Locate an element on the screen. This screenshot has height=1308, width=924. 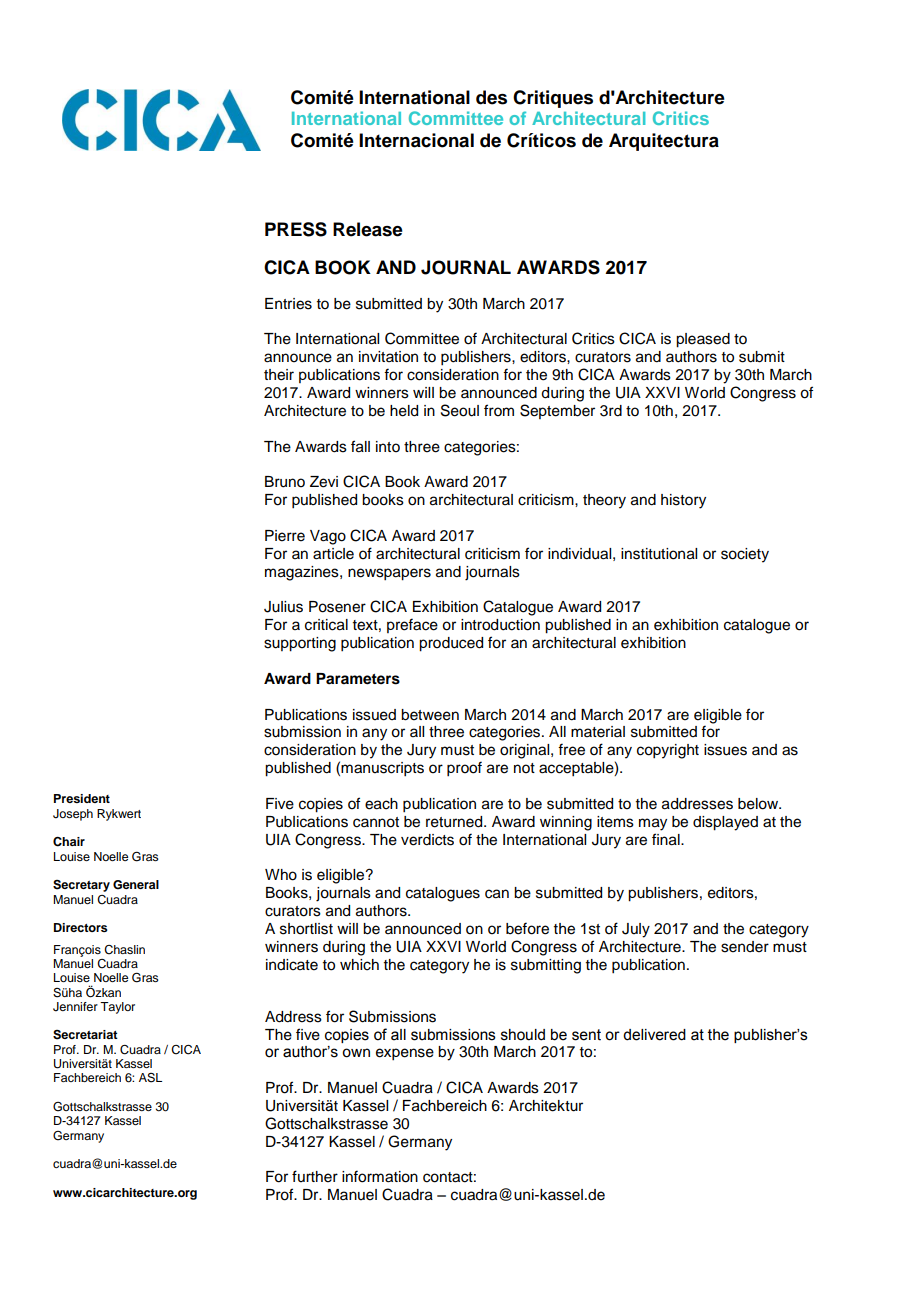
PRESS is located at coordinates (296, 229).
